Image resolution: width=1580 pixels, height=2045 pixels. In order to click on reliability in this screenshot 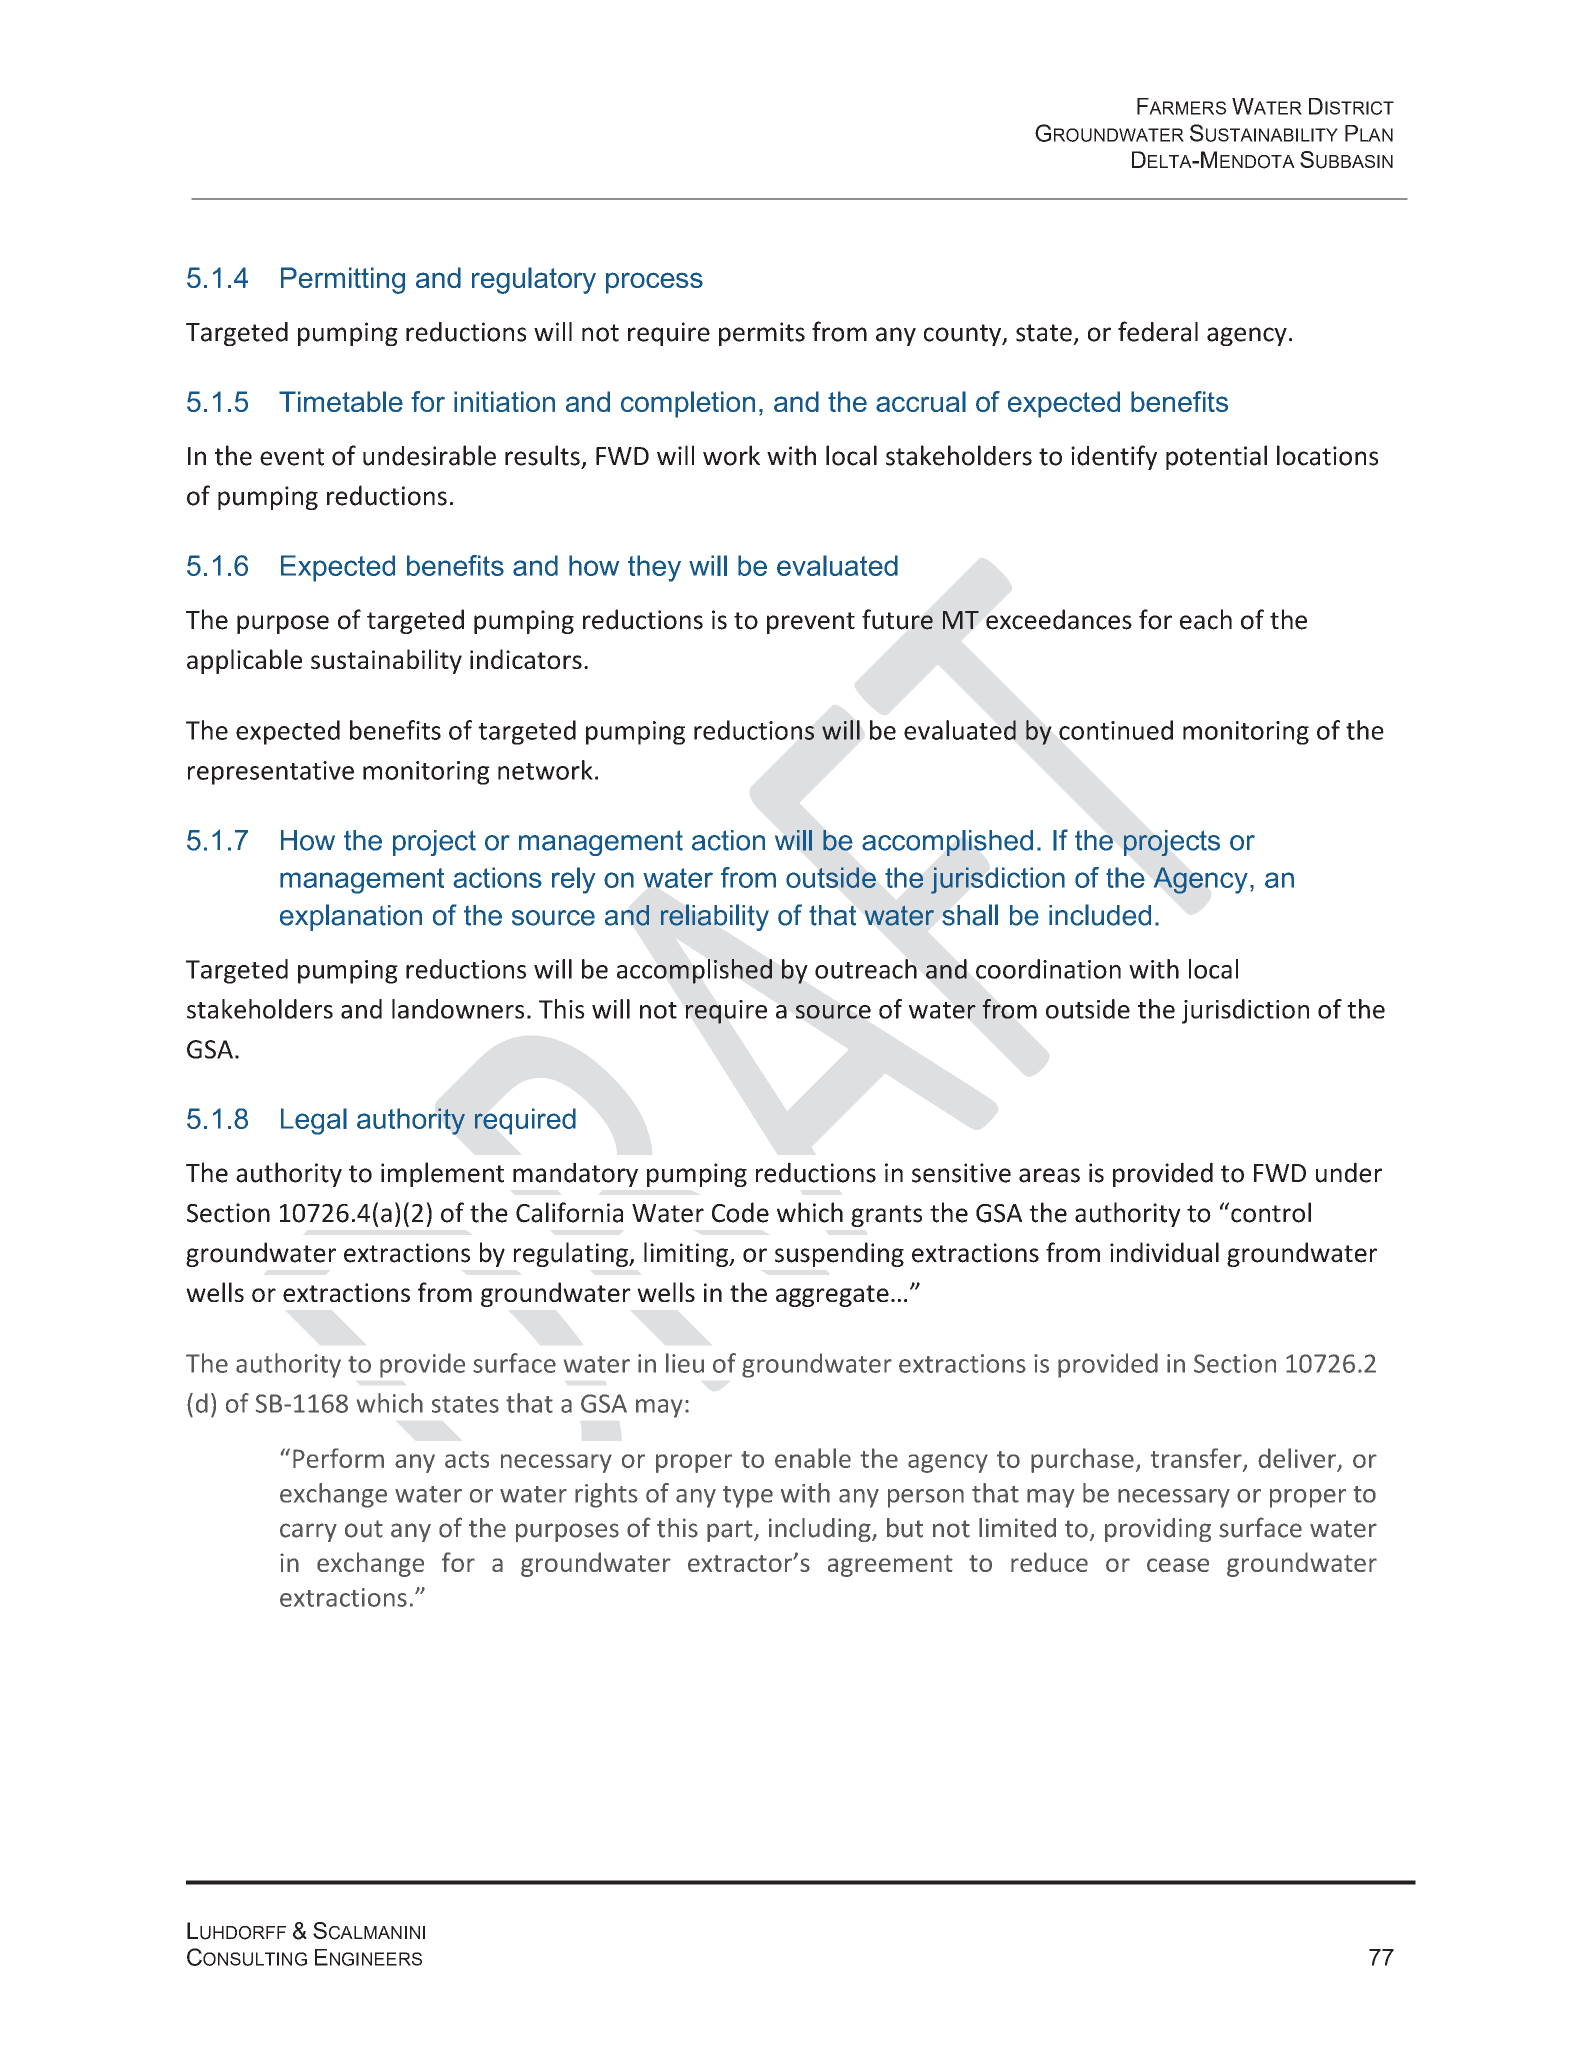, I will do `click(715, 917)`.
